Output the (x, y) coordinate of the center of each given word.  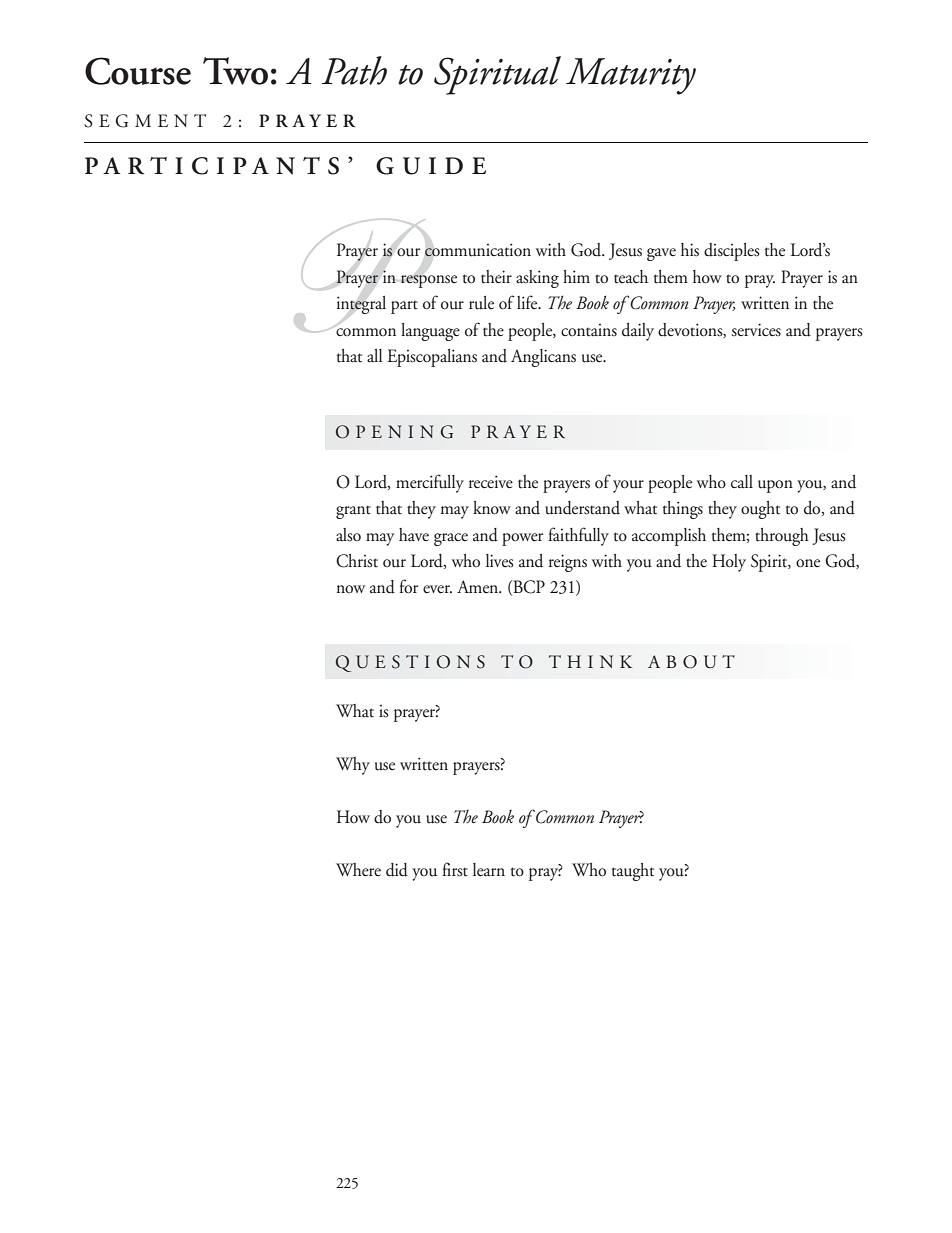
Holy (729, 563)
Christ (357, 561)
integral (361, 305)
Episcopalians (432, 358)
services (756, 330)
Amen (479, 586)
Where (358, 870)
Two (235, 71)
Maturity (631, 76)
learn (489, 870)
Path (354, 70)
